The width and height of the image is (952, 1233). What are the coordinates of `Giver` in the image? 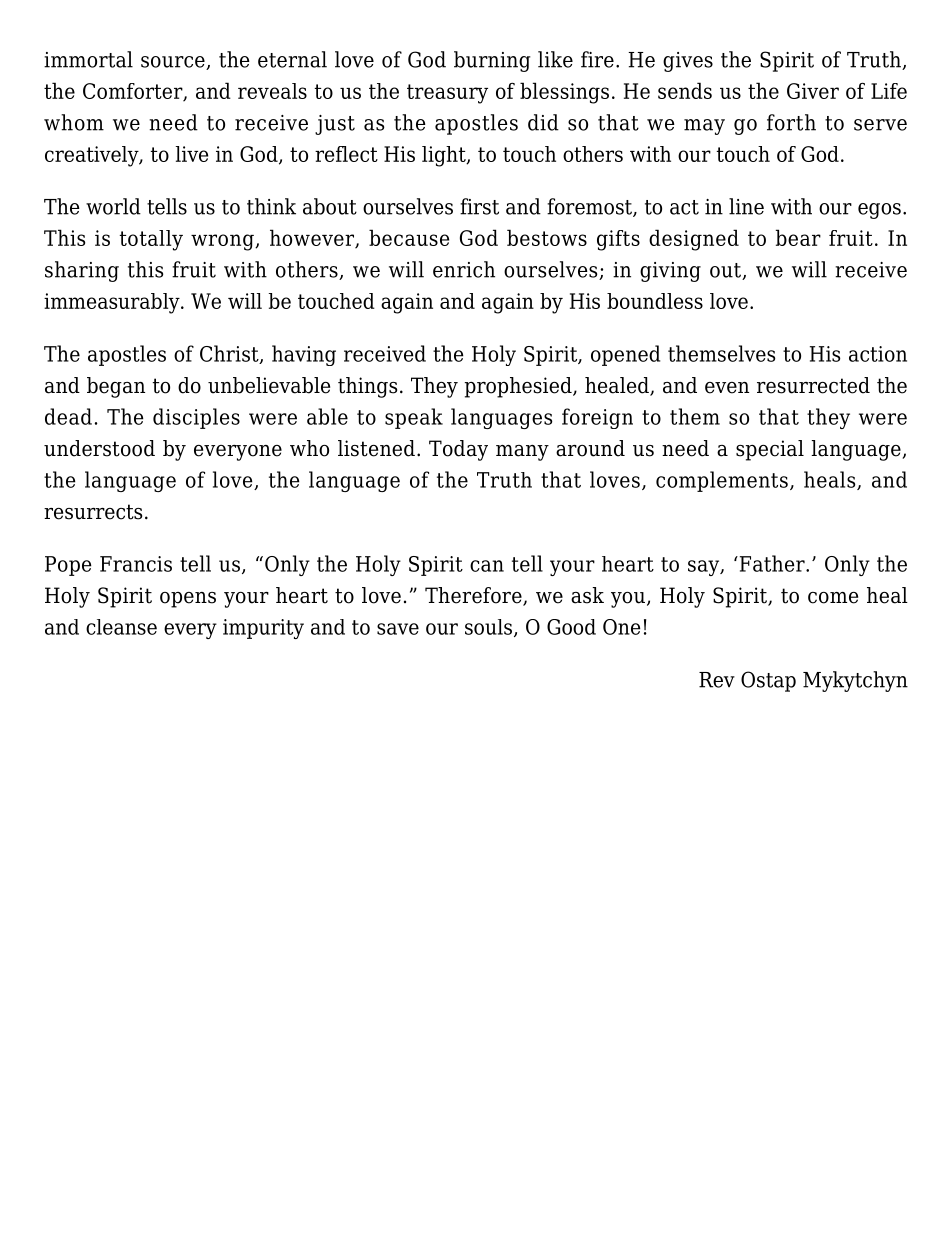 It's located at (813, 91).
